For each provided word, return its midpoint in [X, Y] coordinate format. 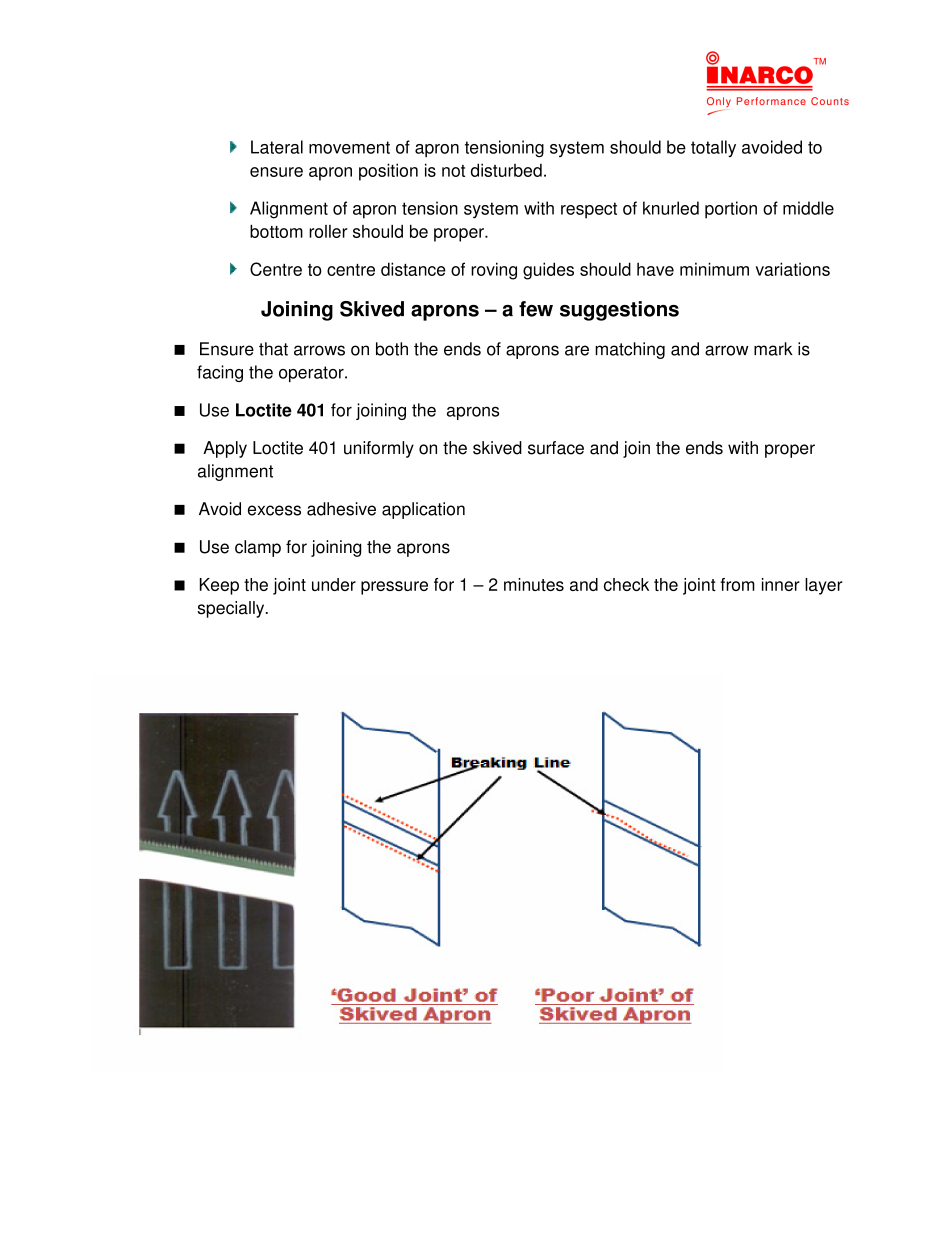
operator [312, 374]
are [577, 350]
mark [773, 349]
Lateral [277, 147]
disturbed [506, 170]
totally [713, 148]
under [334, 584]
